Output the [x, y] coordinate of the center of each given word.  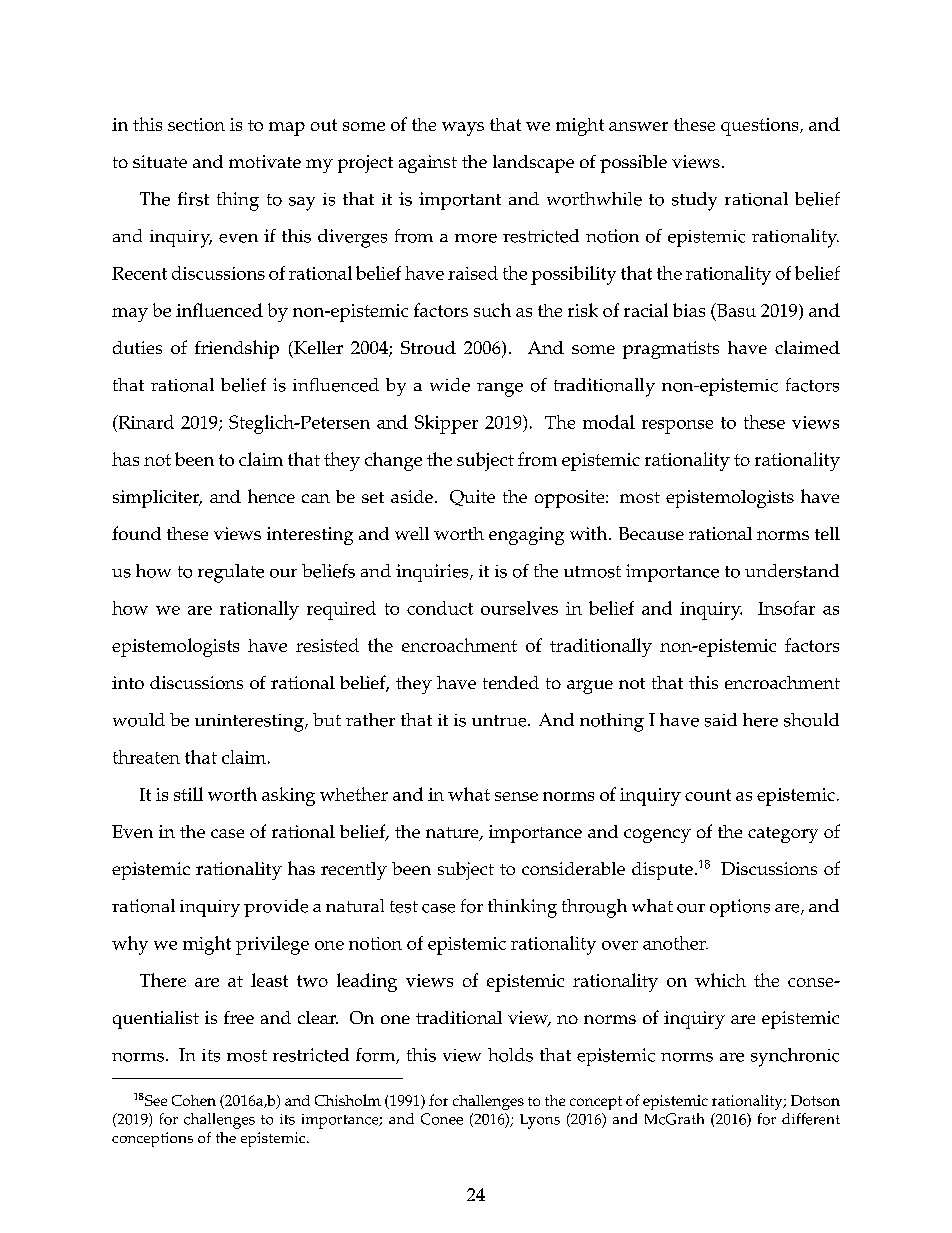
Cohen [194, 1100]
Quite [472, 498]
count [708, 795]
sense [516, 796]
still [188, 794]
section [196, 124]
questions [761, 127]
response [677, 427]
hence [271, 496]
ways [463, 129]
